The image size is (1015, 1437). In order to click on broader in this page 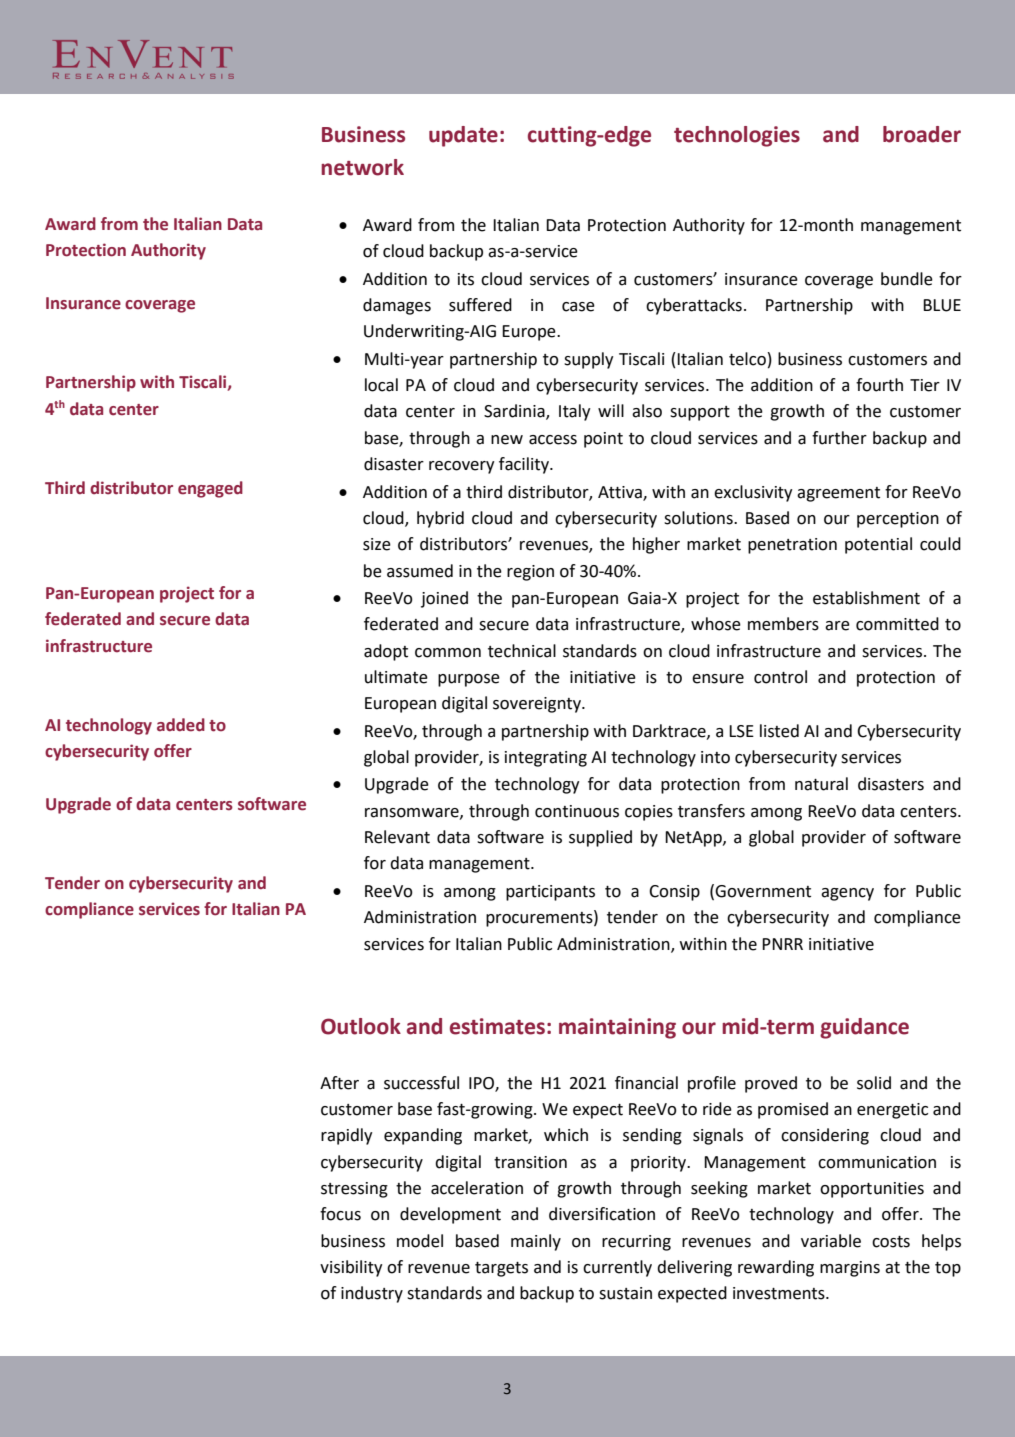, I will do `click(922, 134)`.
